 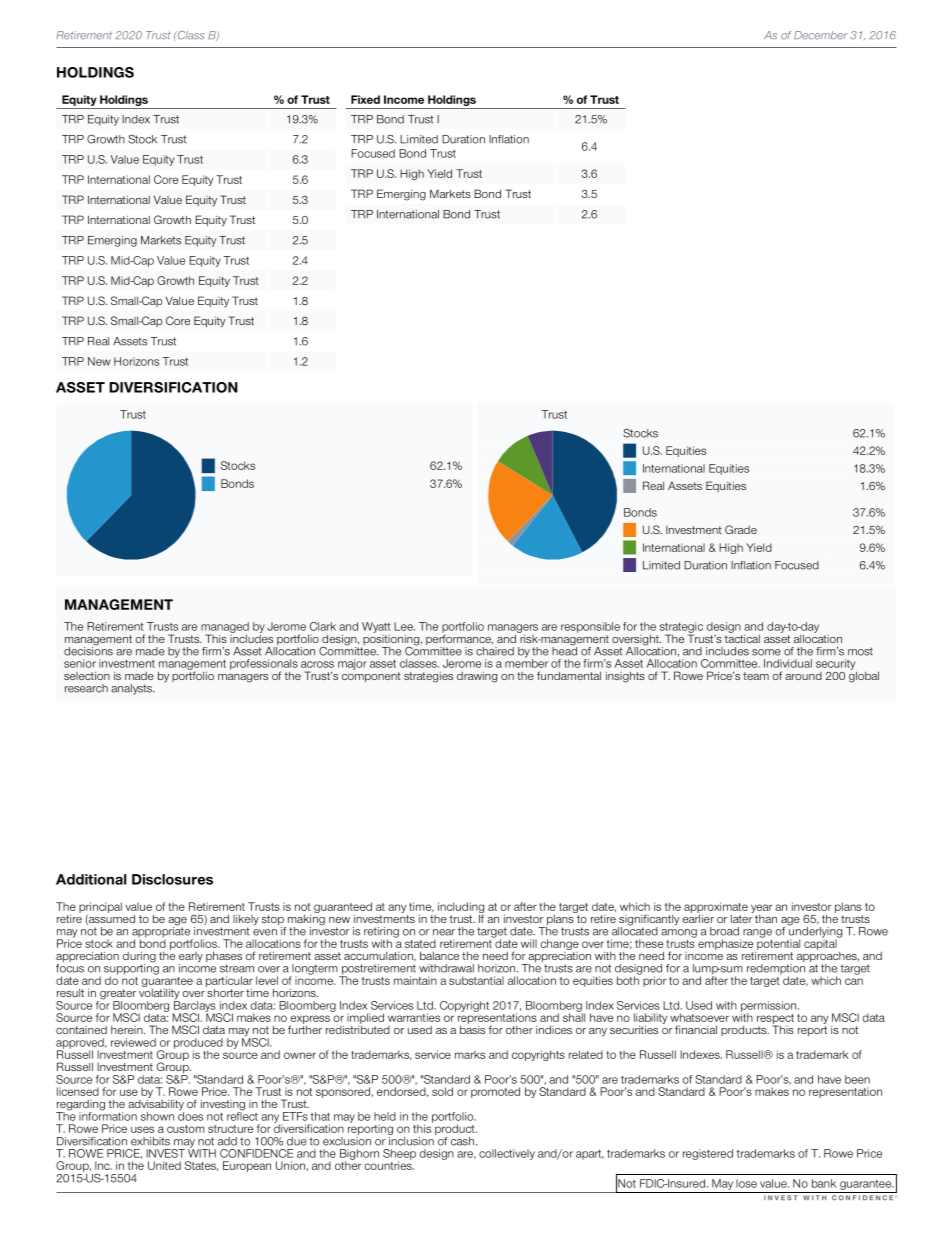 I want to click on Grade, so click(x=741, y=529).
